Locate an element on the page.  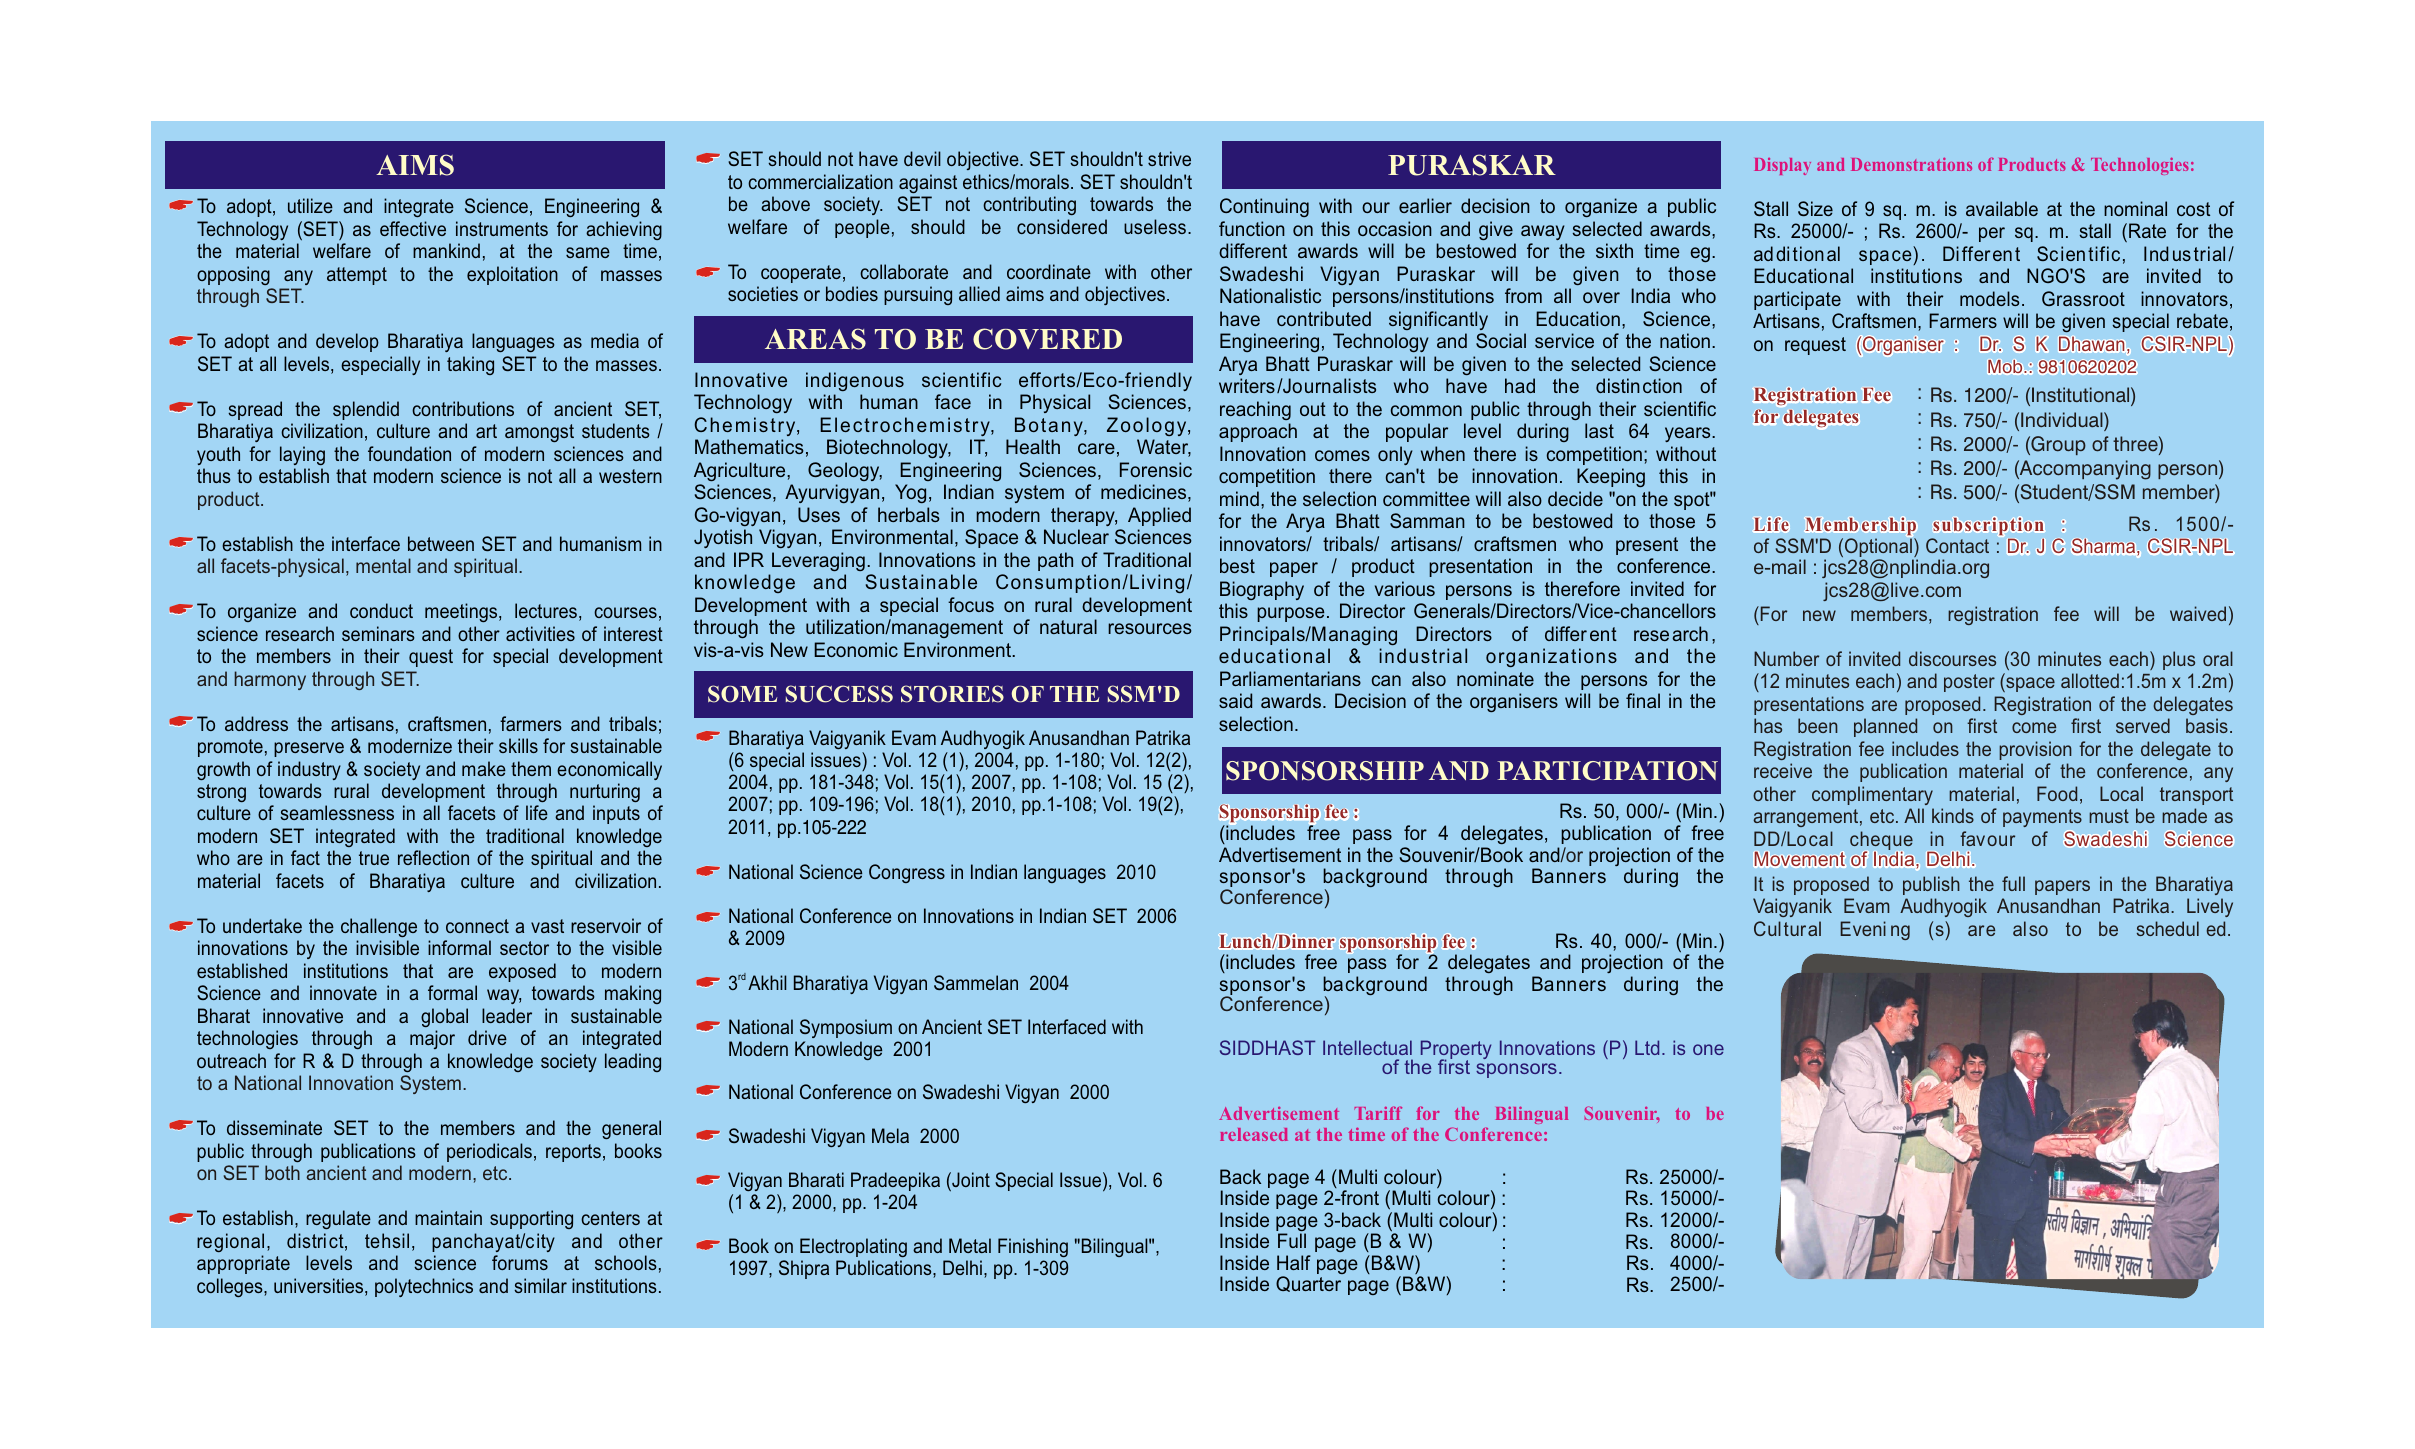
effective is located at coordinates (413, 228).
